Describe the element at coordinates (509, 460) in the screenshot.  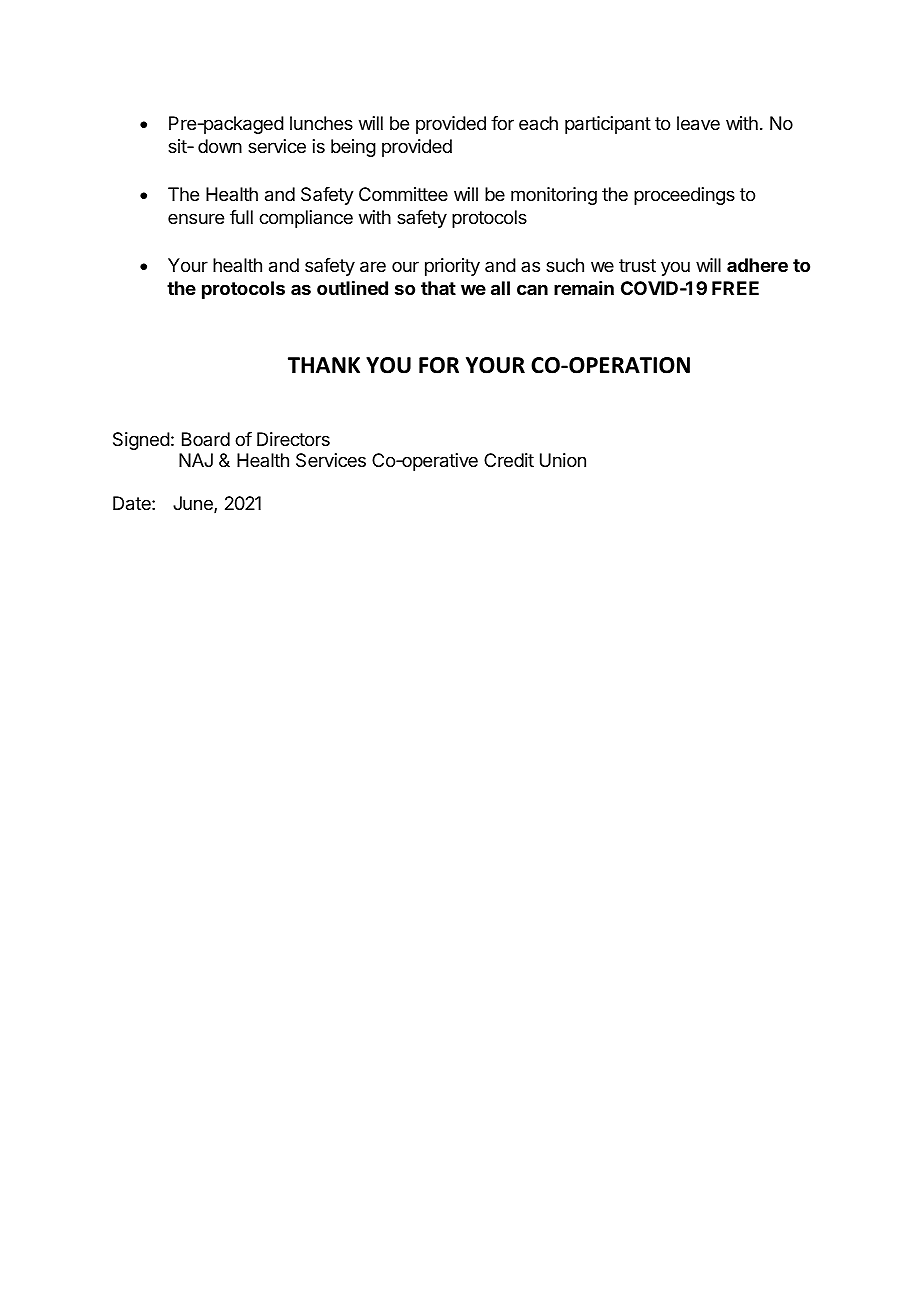
I see `Credit` at that location.
